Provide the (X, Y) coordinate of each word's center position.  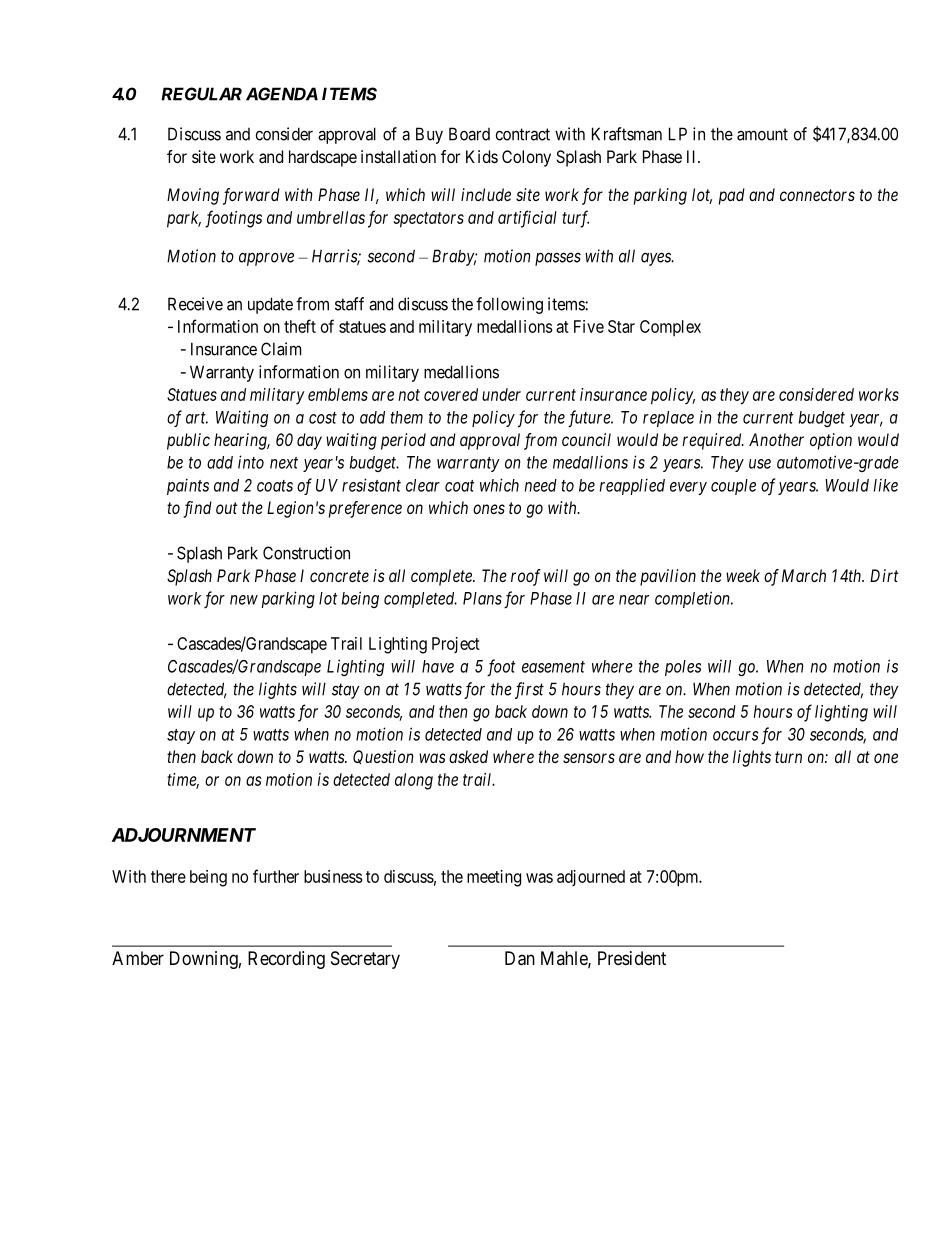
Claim (281, 349)
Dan (520, 958)
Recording (286, 960)
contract (523, 134)
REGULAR (201, 94)
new (244, 600)
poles (683, 668)
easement (553, 667)
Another (776, 439)
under (501, 394)
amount (762, 134)
